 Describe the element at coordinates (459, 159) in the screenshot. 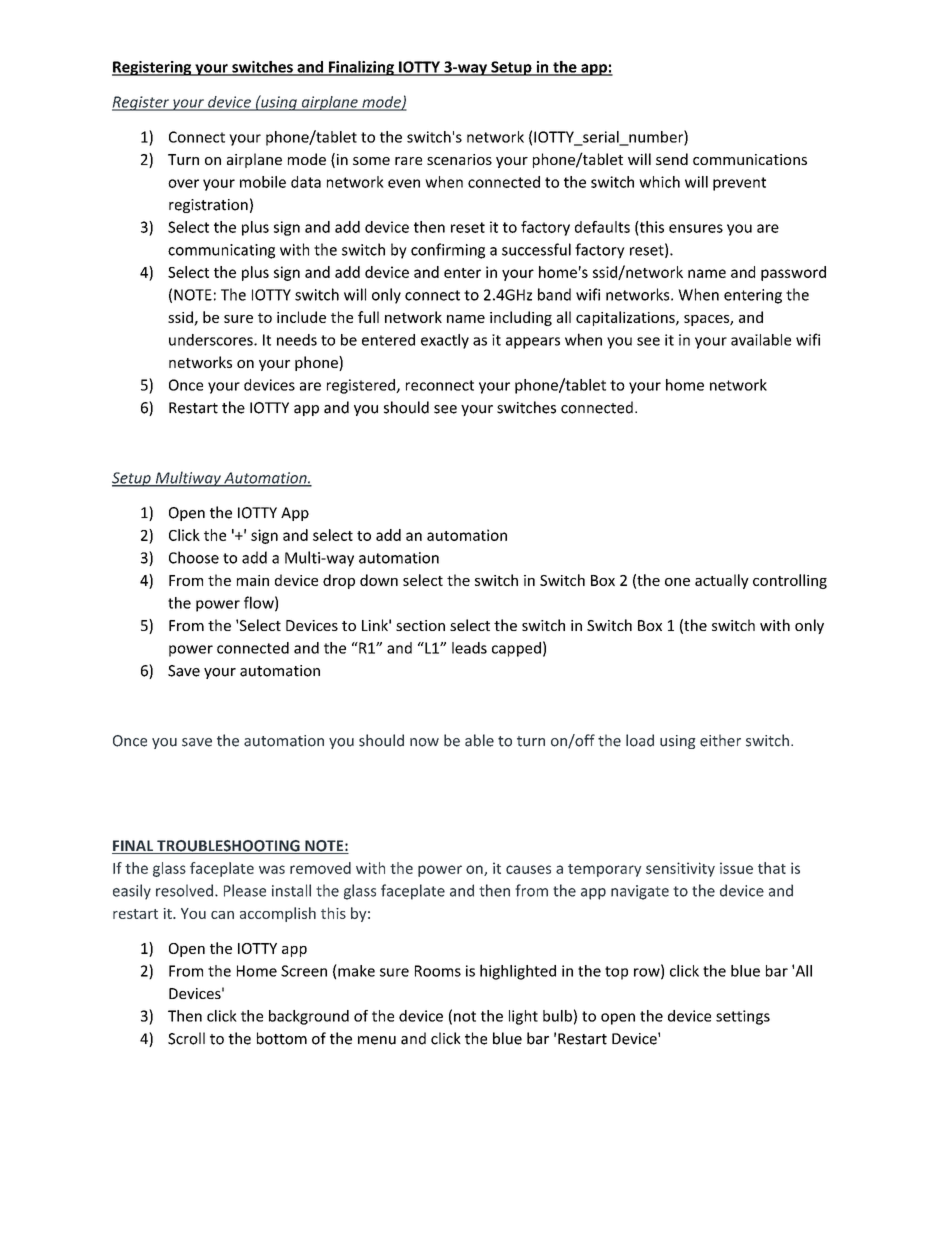

I see `scenarios` at that location.
